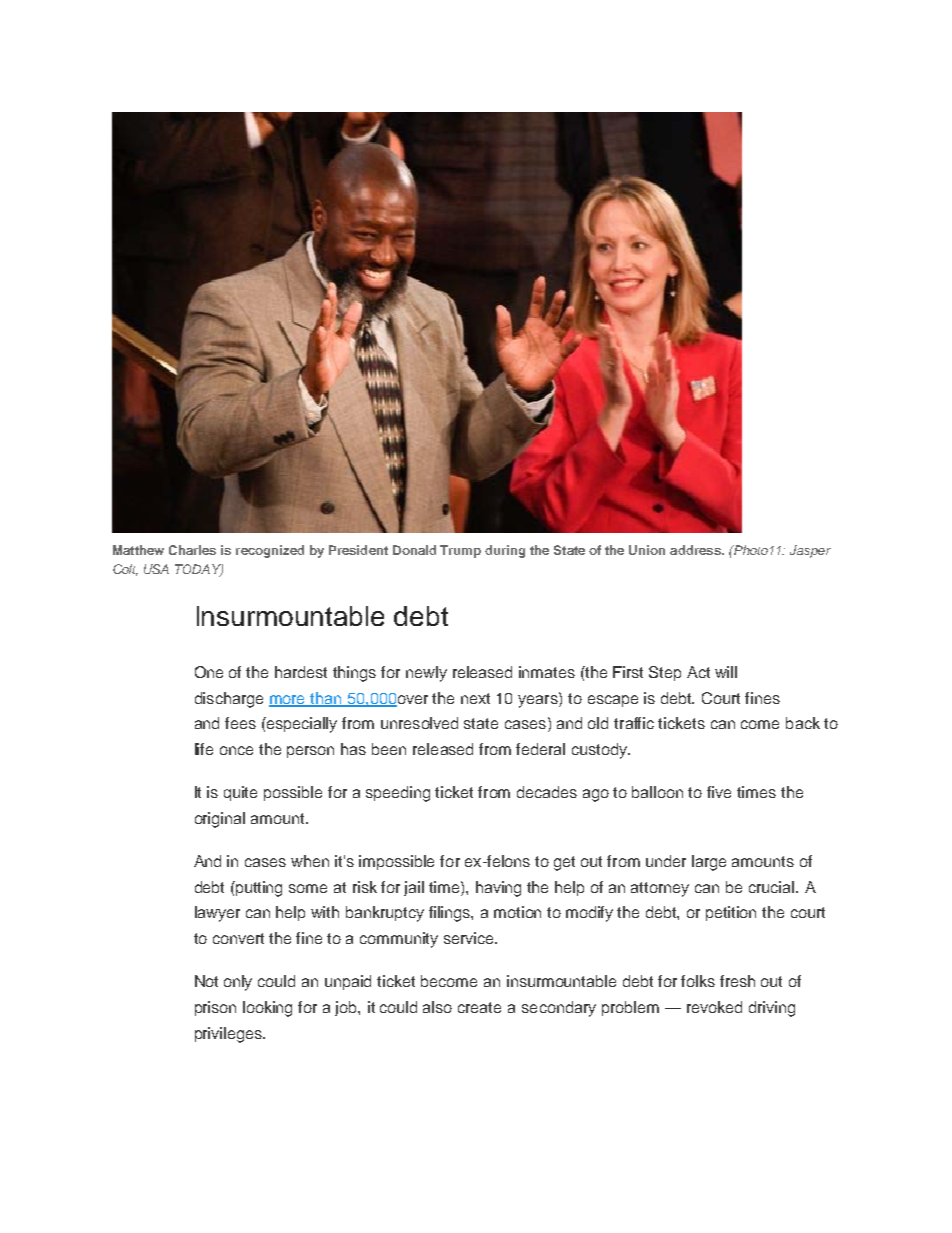  I want to click on prison, so click(215, 1008).
